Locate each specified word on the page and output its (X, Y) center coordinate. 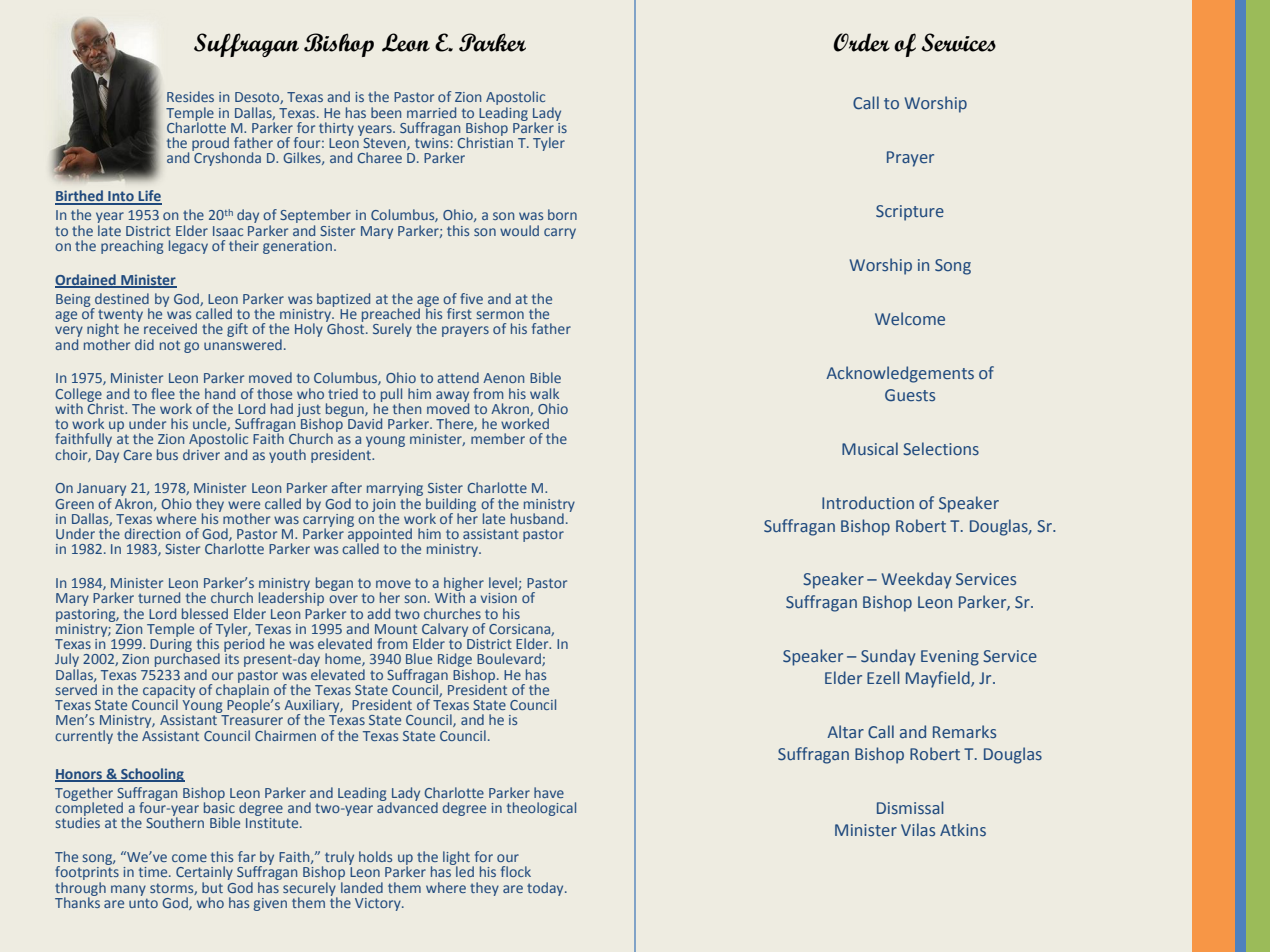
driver (201, 453)
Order (861, 42)
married (431, 112)
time (154, 872)
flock (516, 871)
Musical (870, 448)
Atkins (963, 829)
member (498, 438)
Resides (190, 96)
